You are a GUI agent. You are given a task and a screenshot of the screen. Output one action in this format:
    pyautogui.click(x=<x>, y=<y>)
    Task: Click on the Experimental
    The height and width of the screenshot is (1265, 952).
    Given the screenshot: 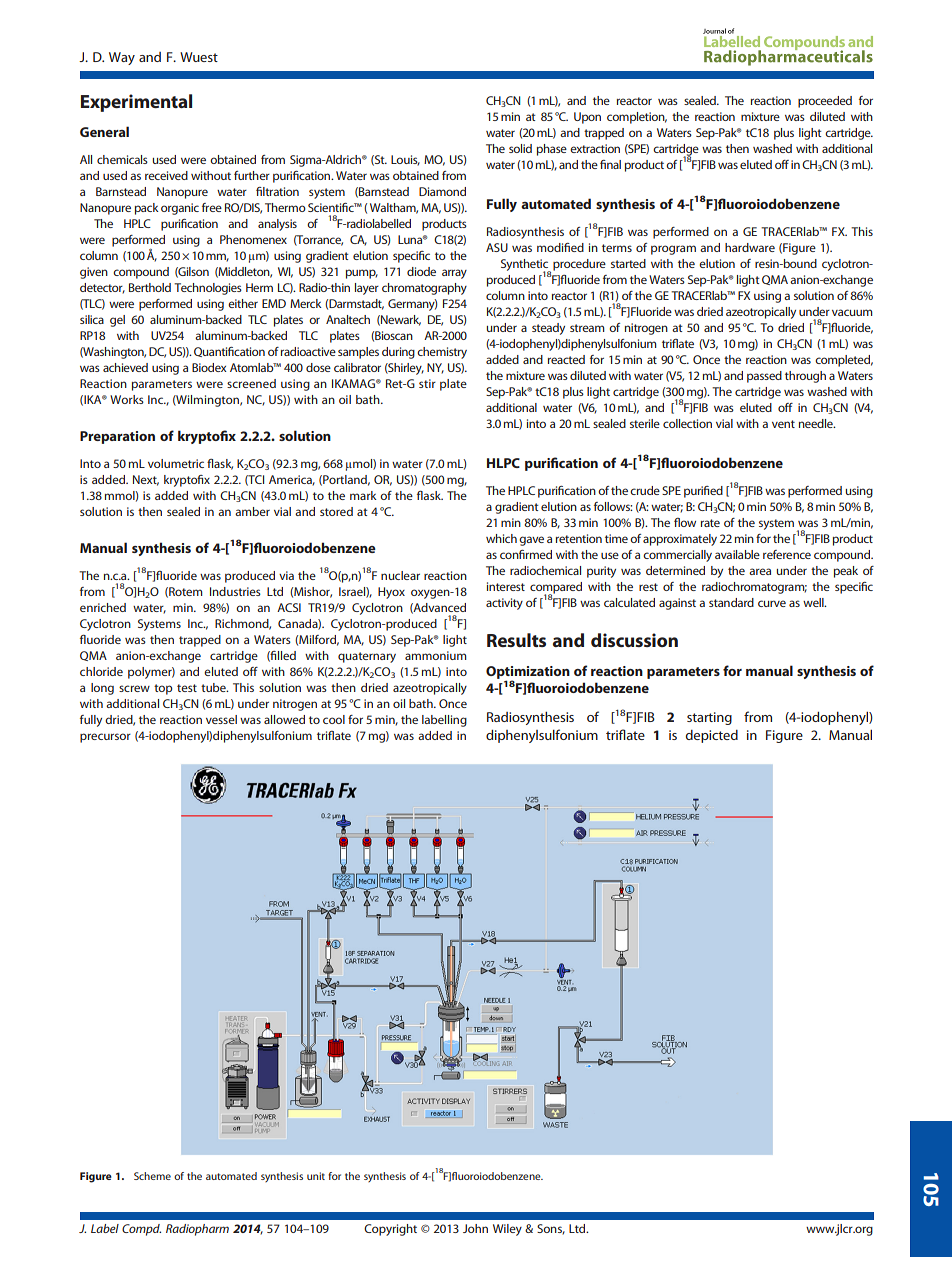 What is the action you would take?
    pyautogui.click(x=136, y=103)
